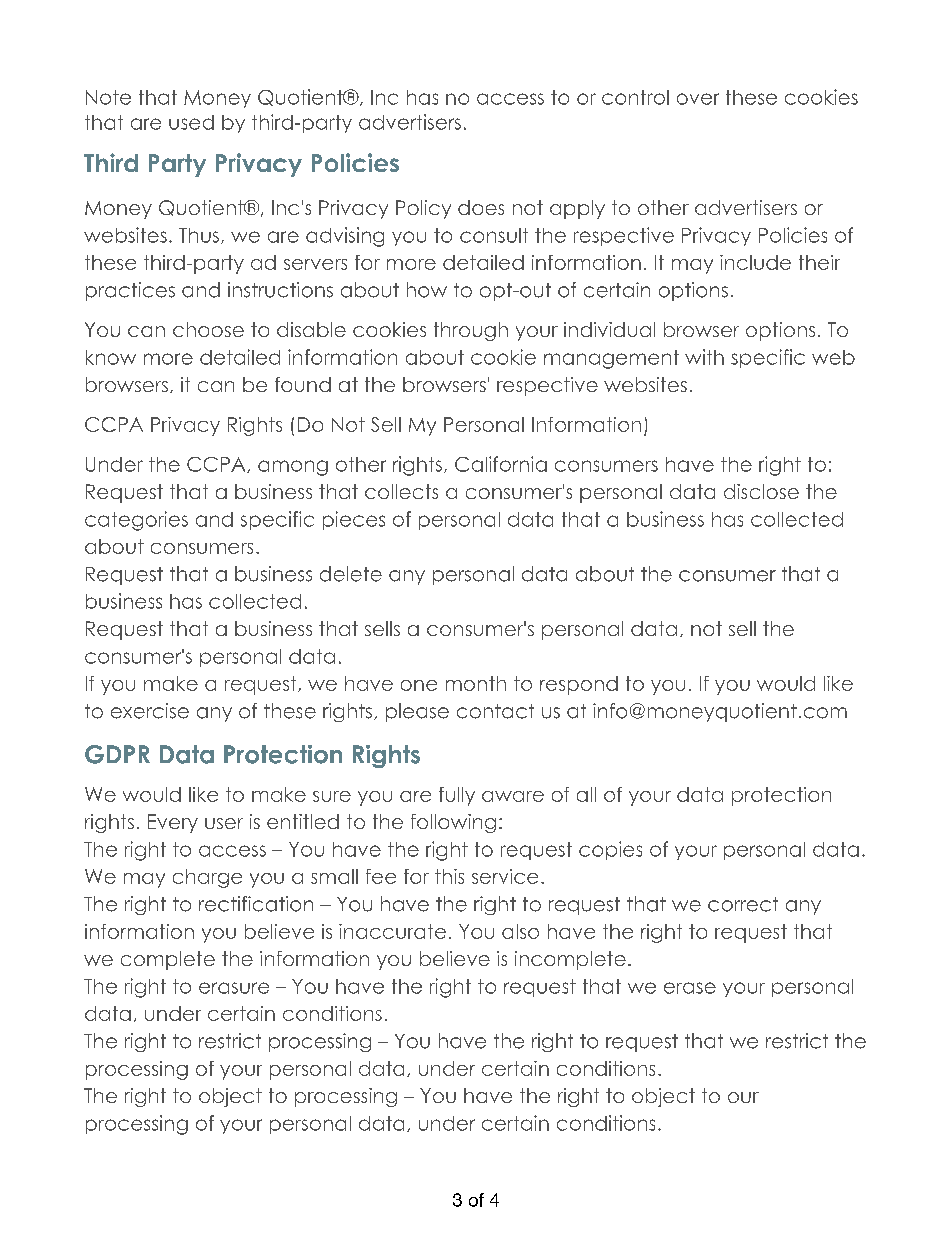 The height and width of the screenshot is (1233, 952). Describe the element at coordinates (191, 122) in the screenshot. I see `used` at that location.
